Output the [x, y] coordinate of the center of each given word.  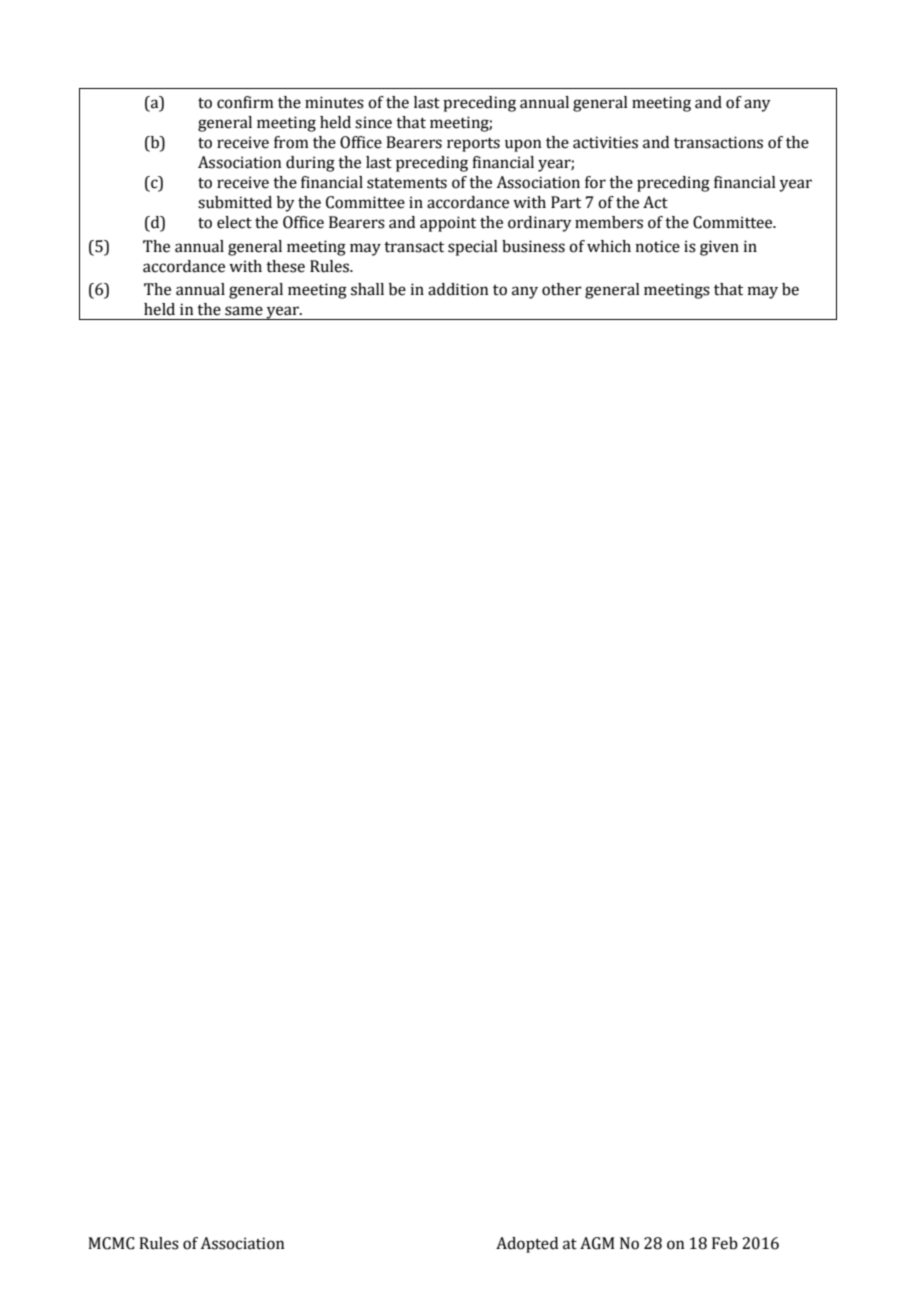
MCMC [111, 1243]
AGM [597, 1243]
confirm [245, 102]
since [373, 122]
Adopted [527, 1245]
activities [605, 142]
